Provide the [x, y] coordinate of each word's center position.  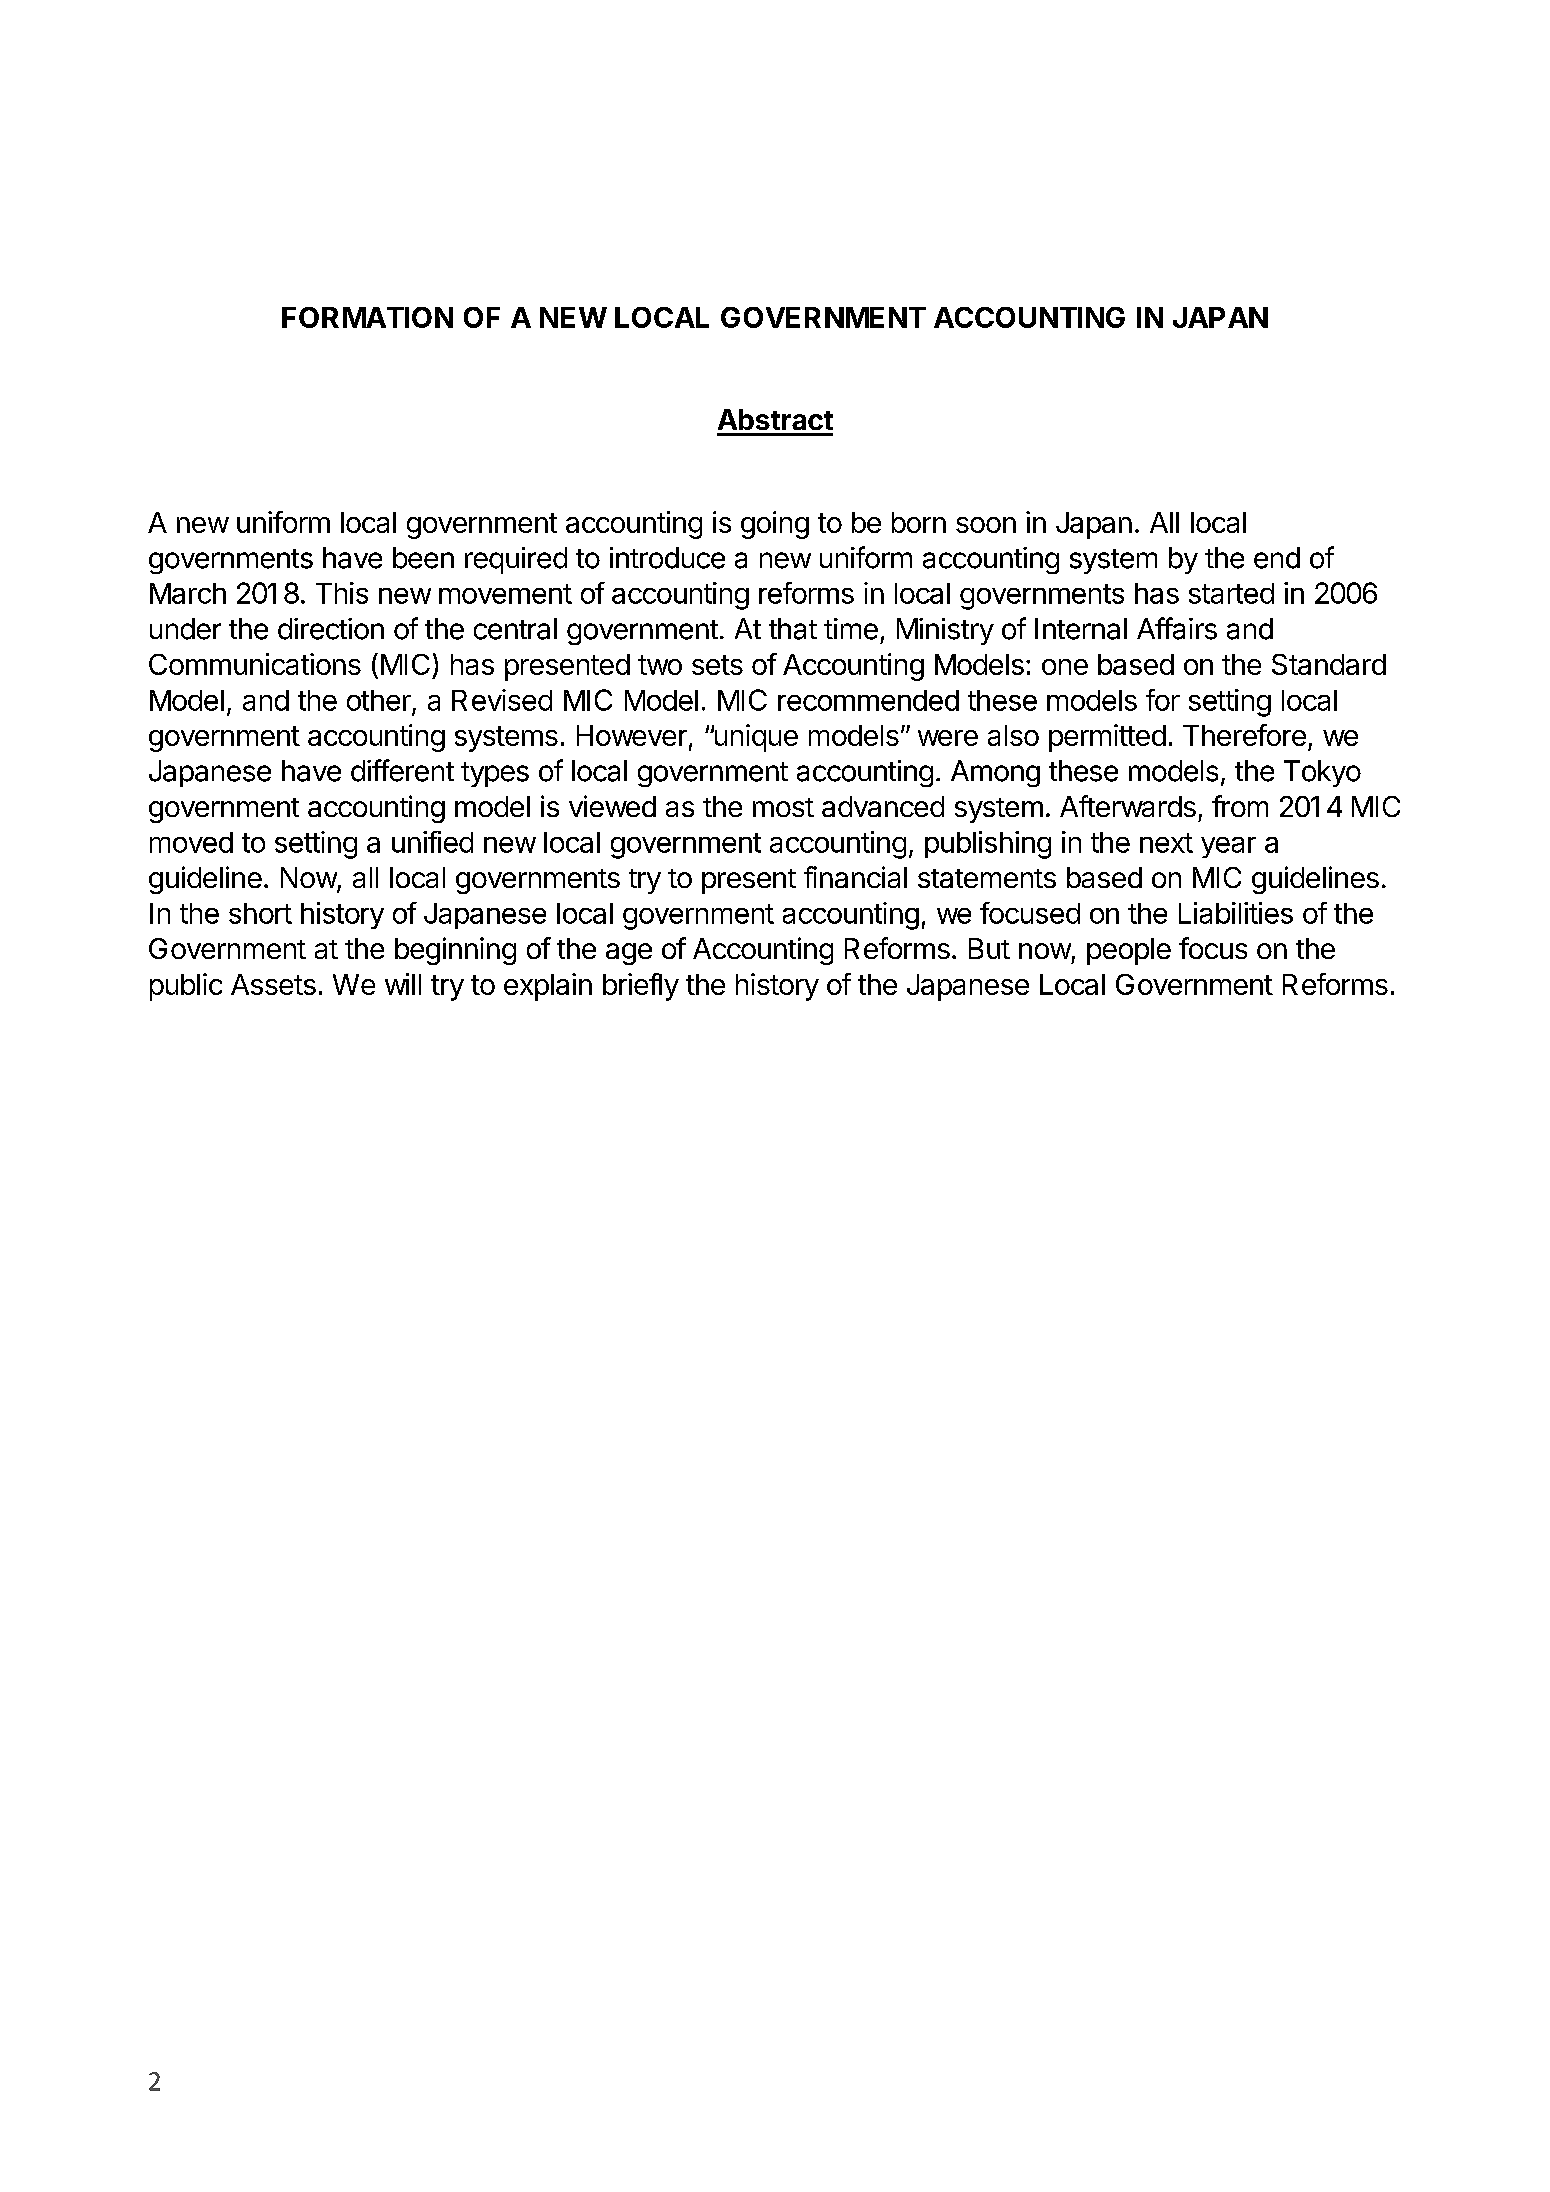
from [1240, 806]
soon [986, 525]
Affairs [1177, 628]
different [402, 770]
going [775, 525]
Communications [255, 664]
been [423, 558]
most [783, 807]
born [919, 522]
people [1129, 951]
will [403, 984]
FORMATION [367, 317]
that [793, 629]
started [1231, 593]
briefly [641, 987]
